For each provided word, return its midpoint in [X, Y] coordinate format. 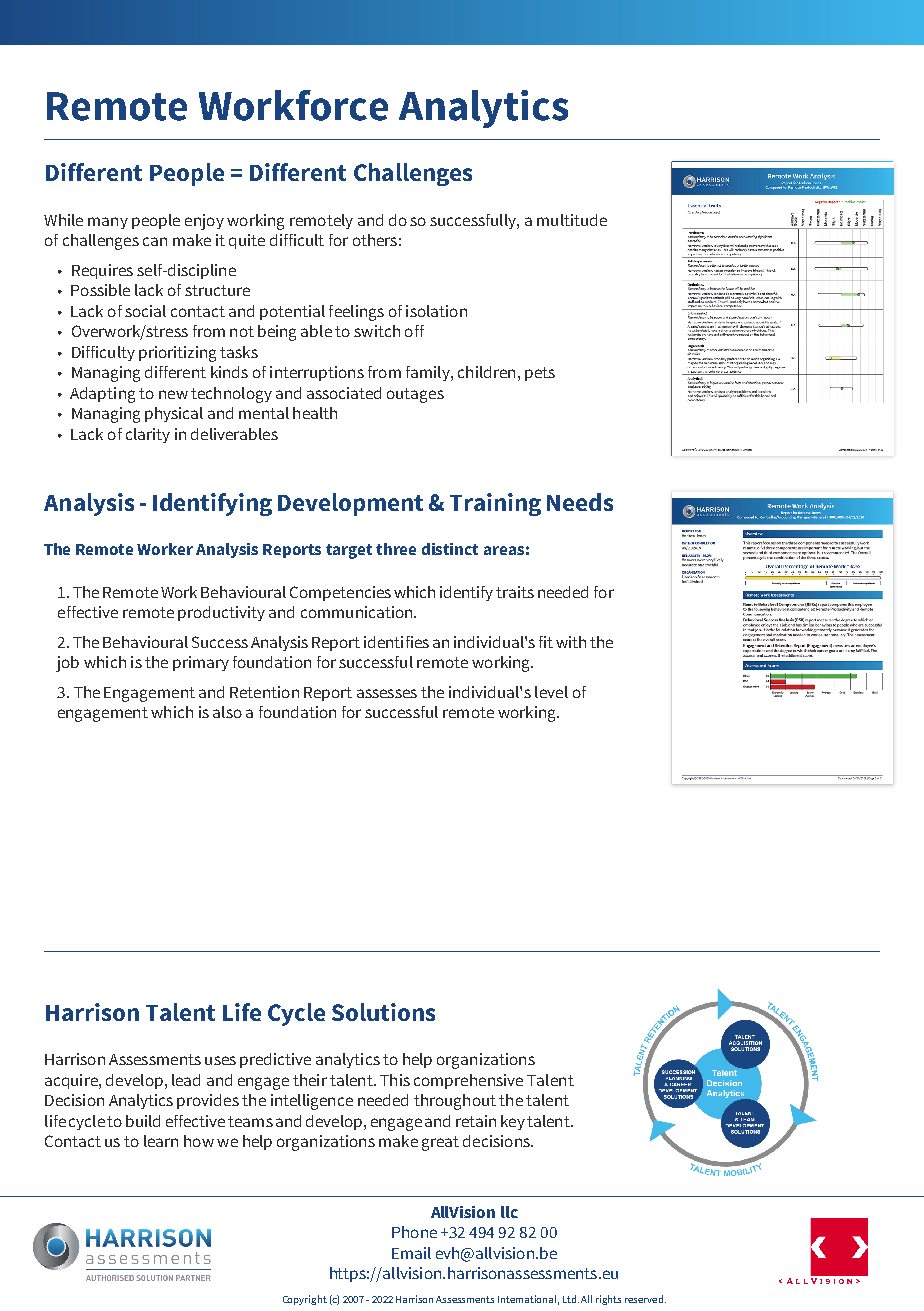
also [227, 712]
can [155, 241]
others [375, 240]
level [551, 692]
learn [161, 1141]
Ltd [571, 1299]
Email [411, 1253]
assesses [387, 693]
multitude [572, 220]
